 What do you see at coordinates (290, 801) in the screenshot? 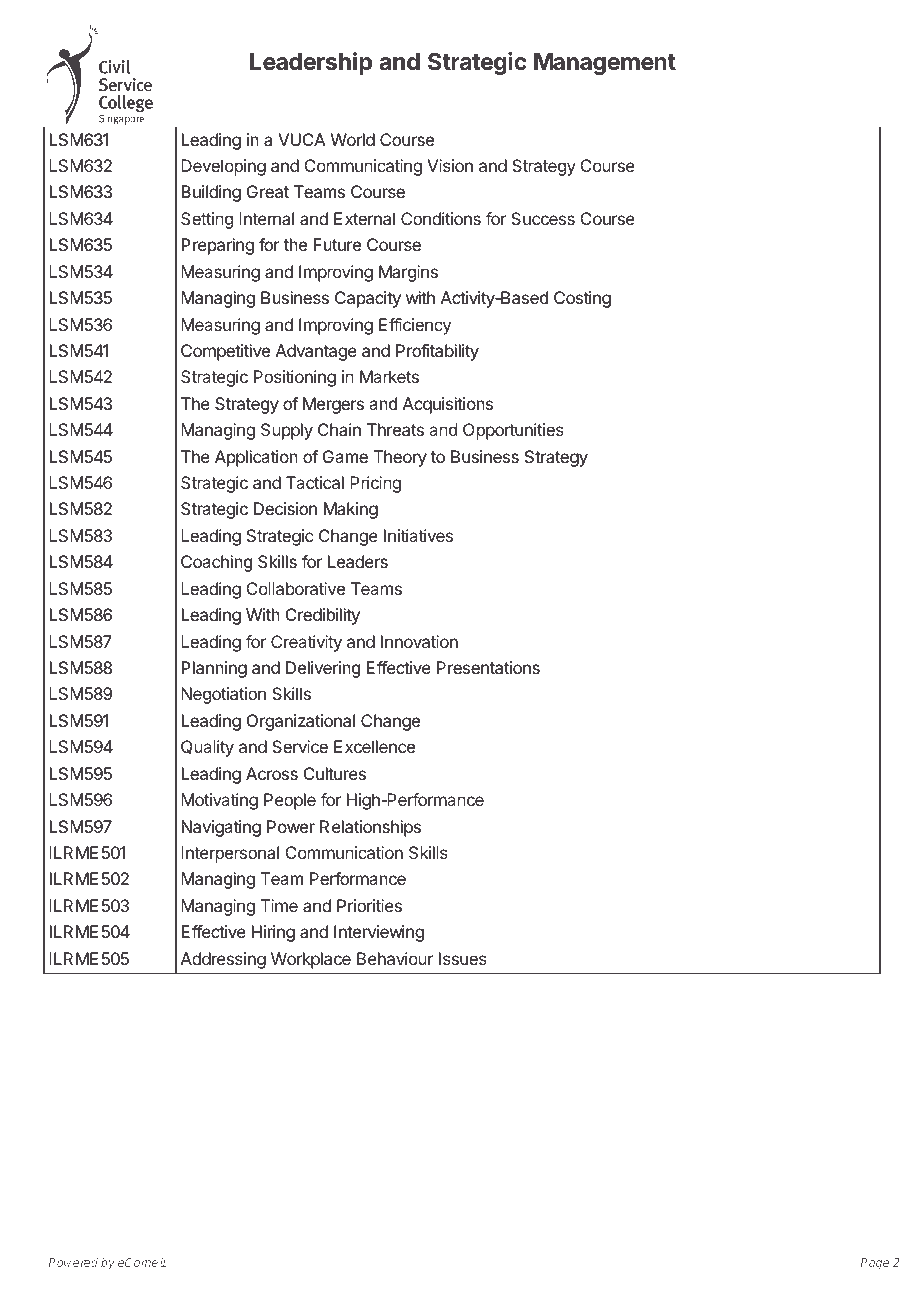
I see `People` at bounding box center [290, 801].
